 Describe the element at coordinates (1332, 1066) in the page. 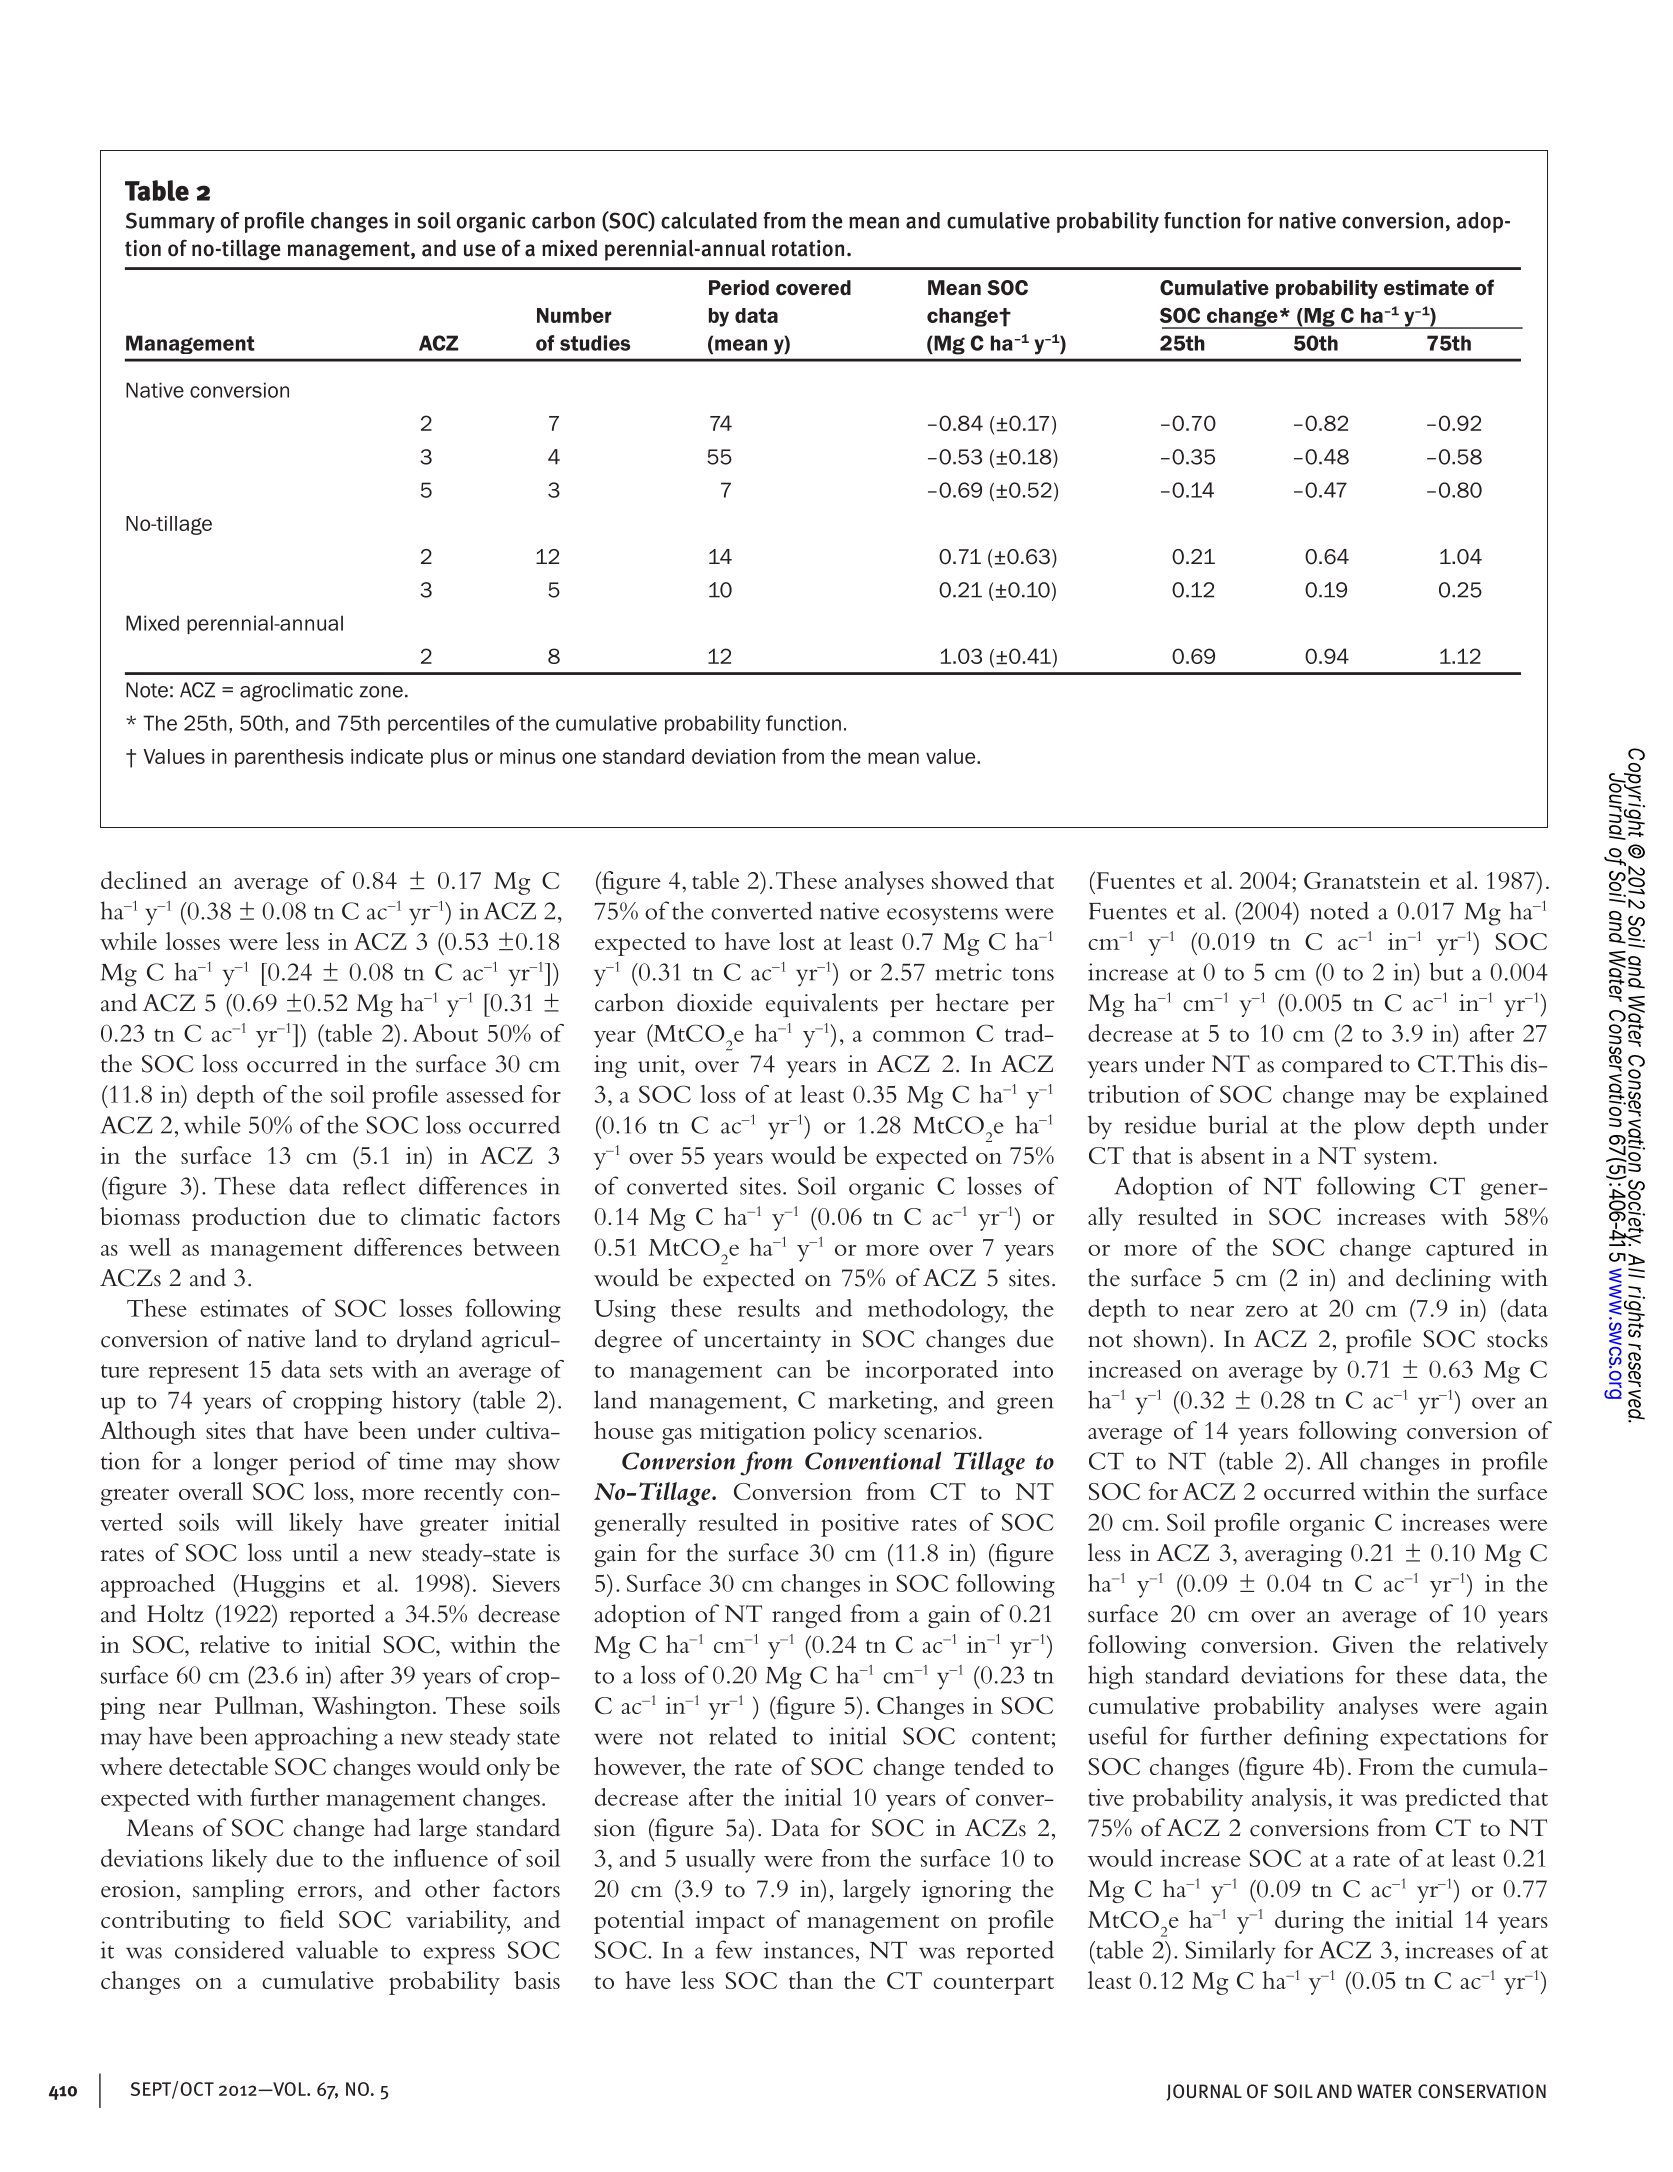

I see `compared` at that location.
